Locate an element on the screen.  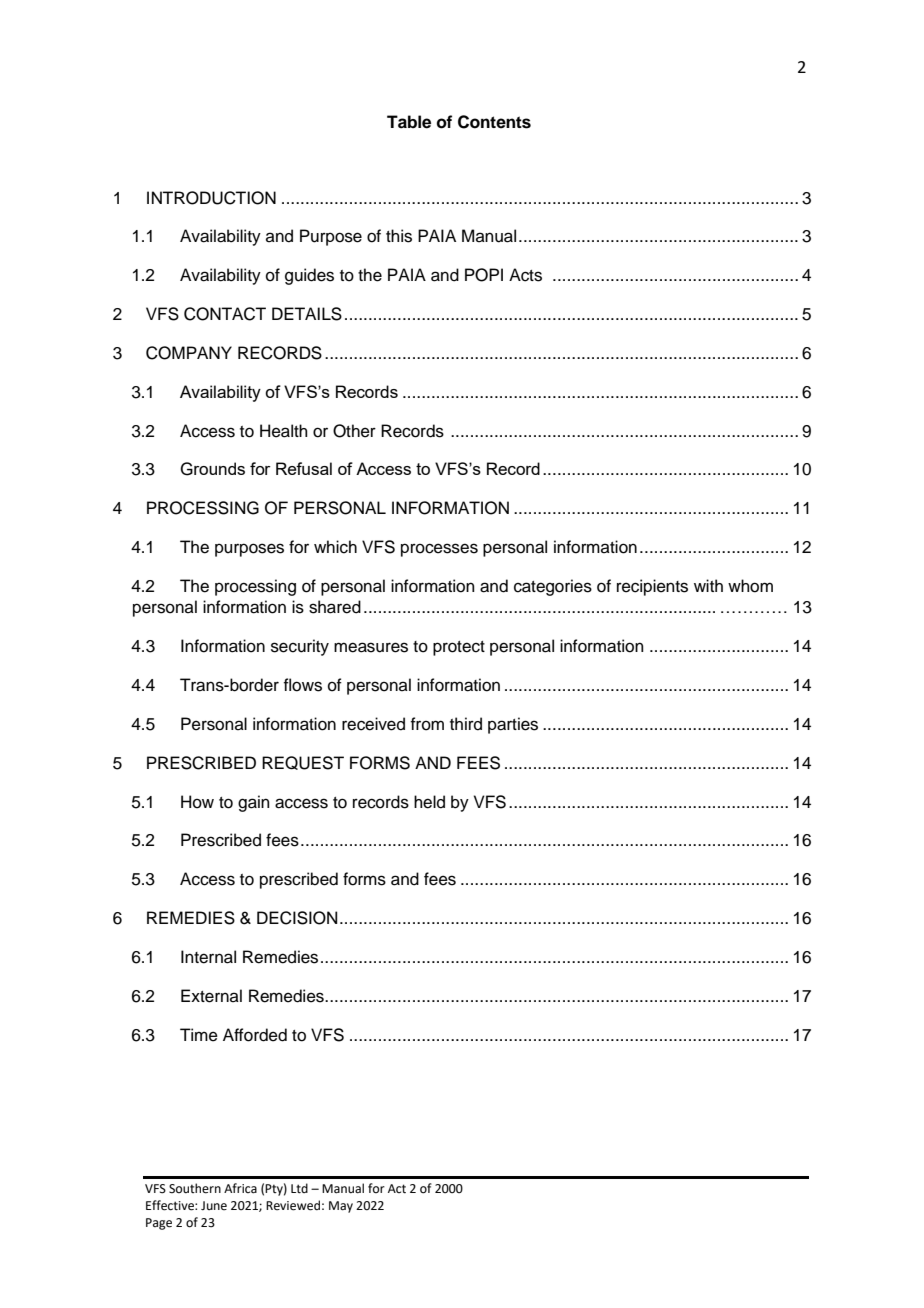
INTRODUCTION is located at coordinates (211, 198).
